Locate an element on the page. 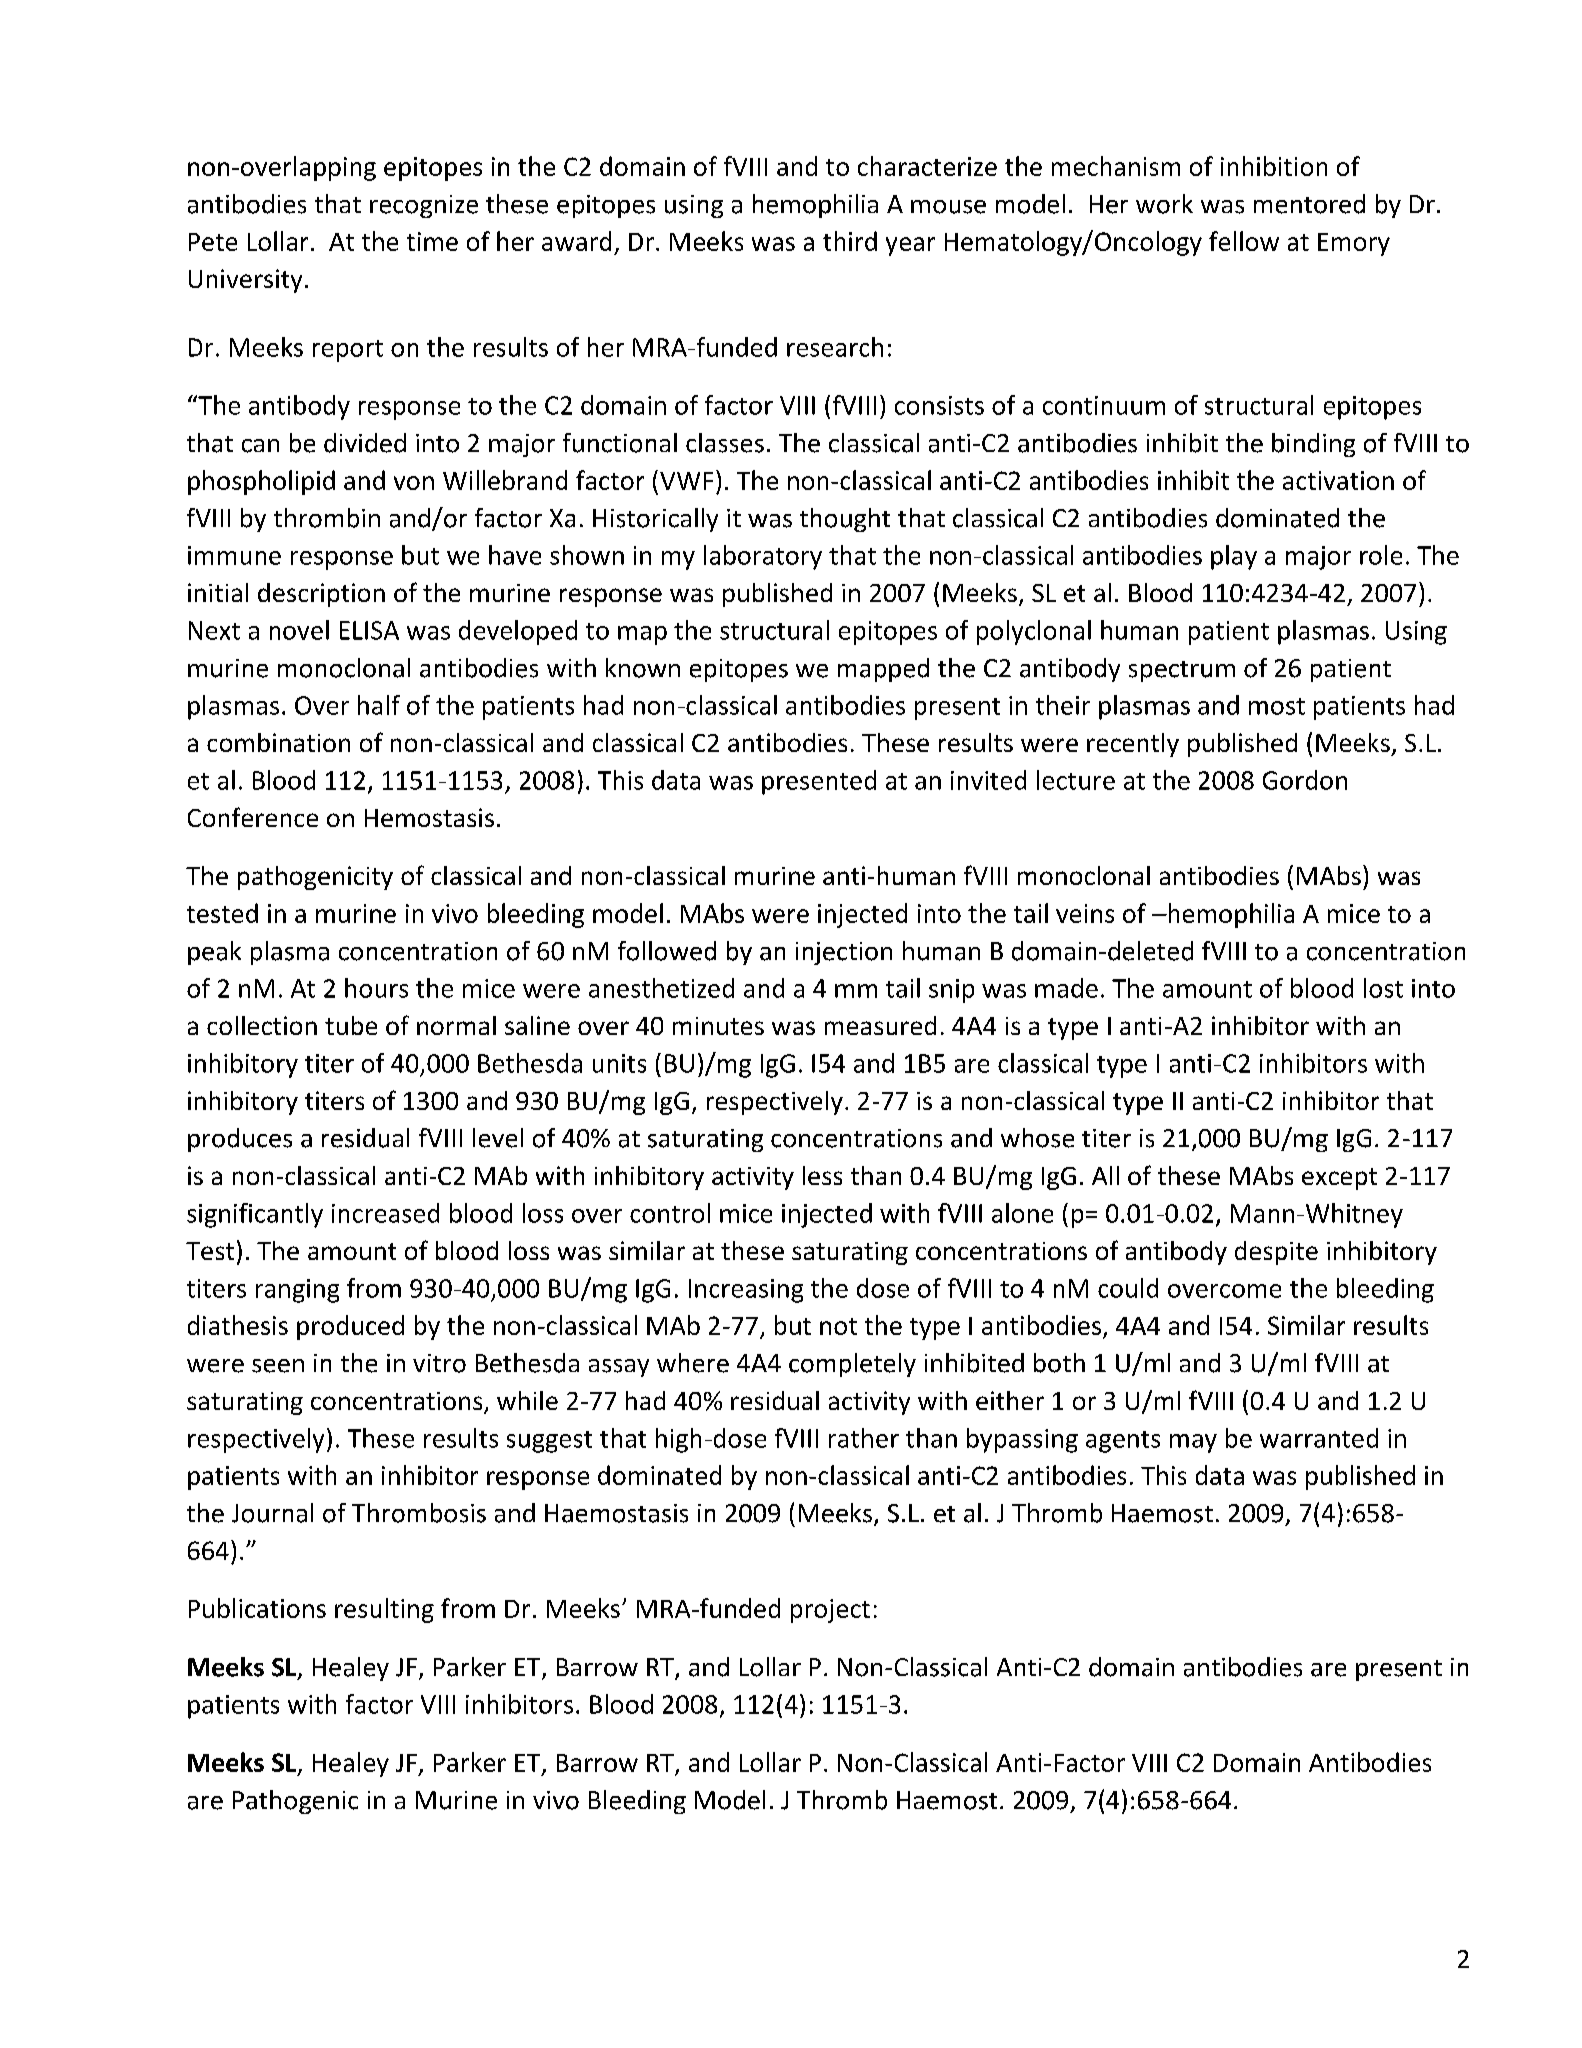  Conference is located at coordinates (253, 817).
